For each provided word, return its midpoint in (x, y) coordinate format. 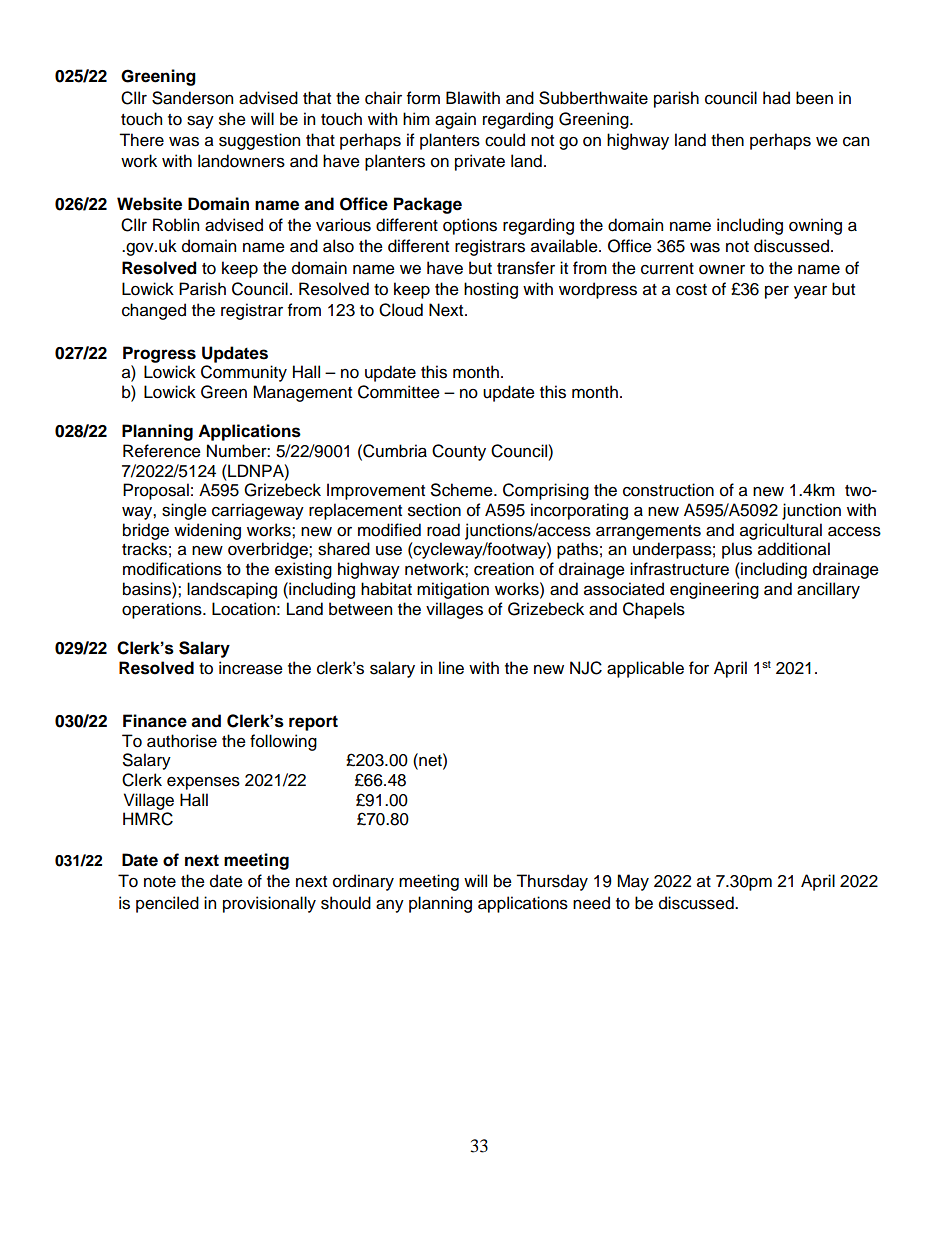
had (776, 98)
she (232, 119)
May (633, 882)
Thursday (552, 882)
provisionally (269, 904)
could (505, 140)
